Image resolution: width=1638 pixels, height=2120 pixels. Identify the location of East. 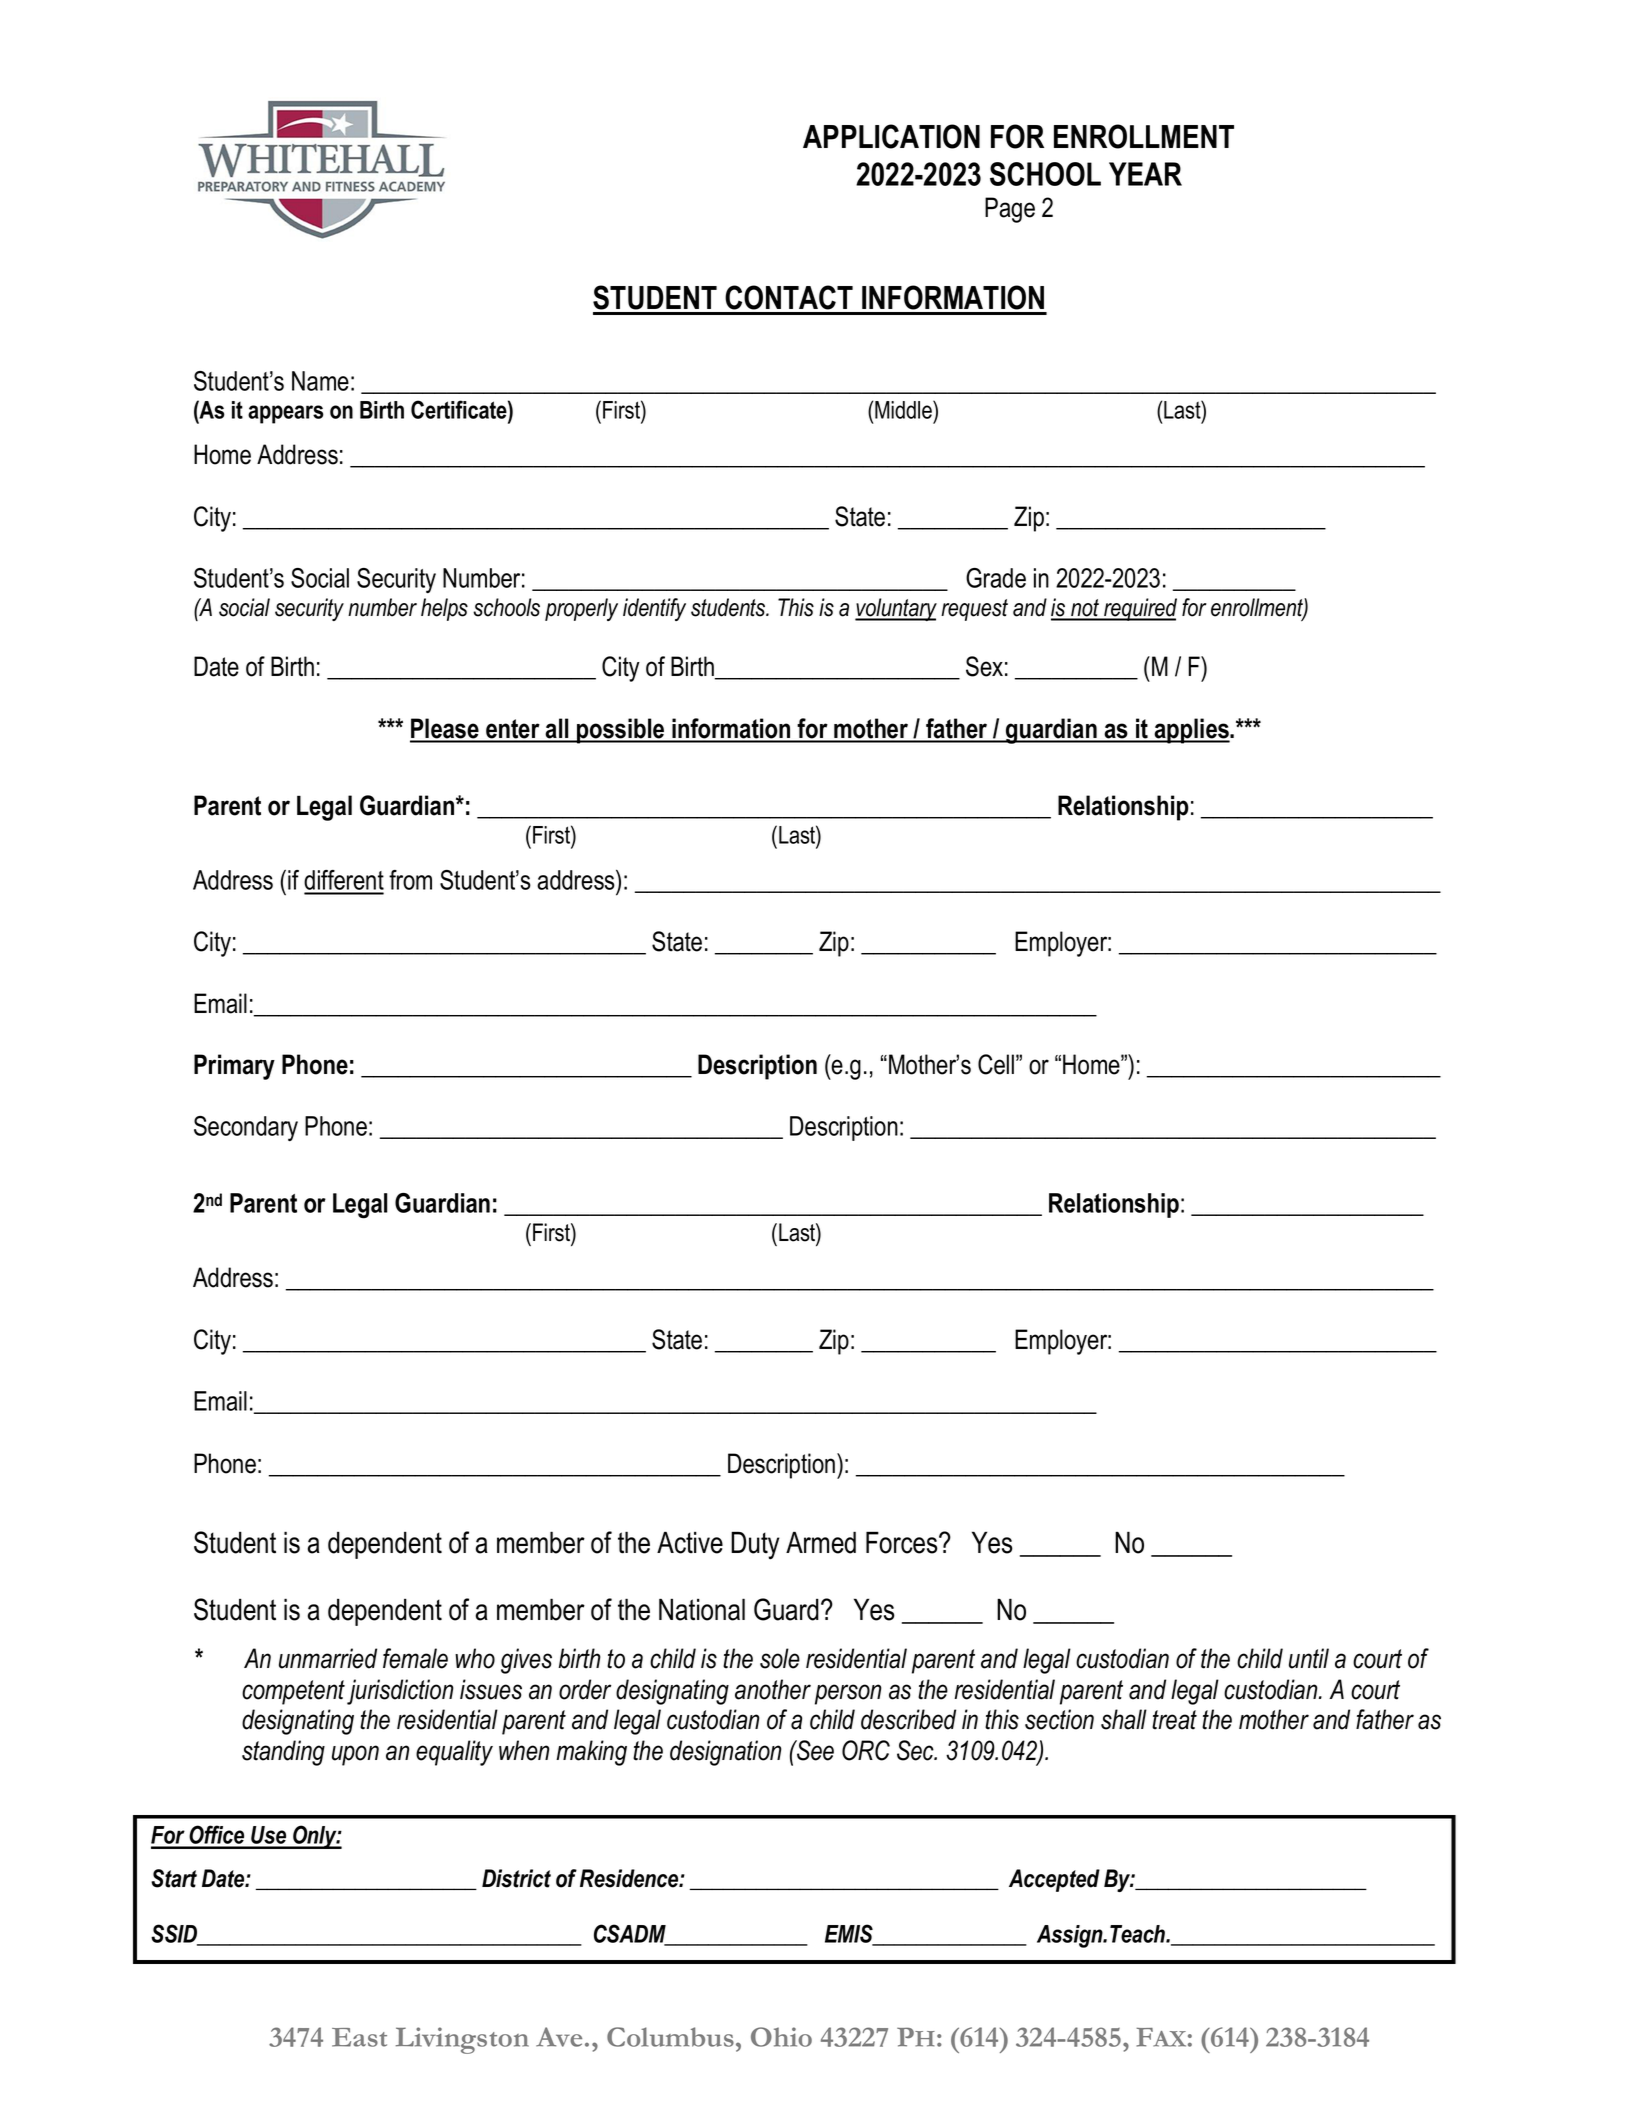
(359, 2037).
